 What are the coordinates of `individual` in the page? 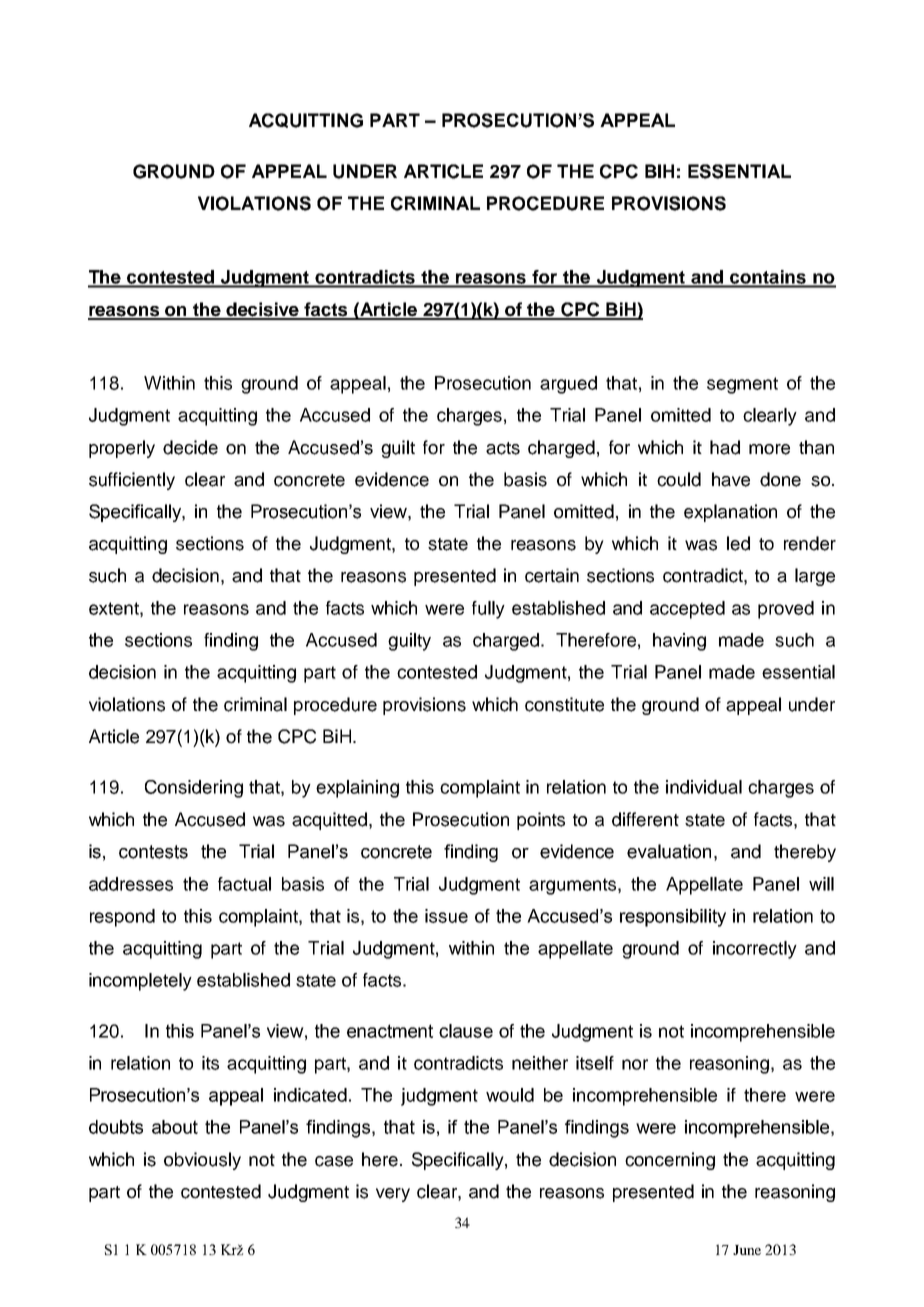 It's located at (704, 787).
